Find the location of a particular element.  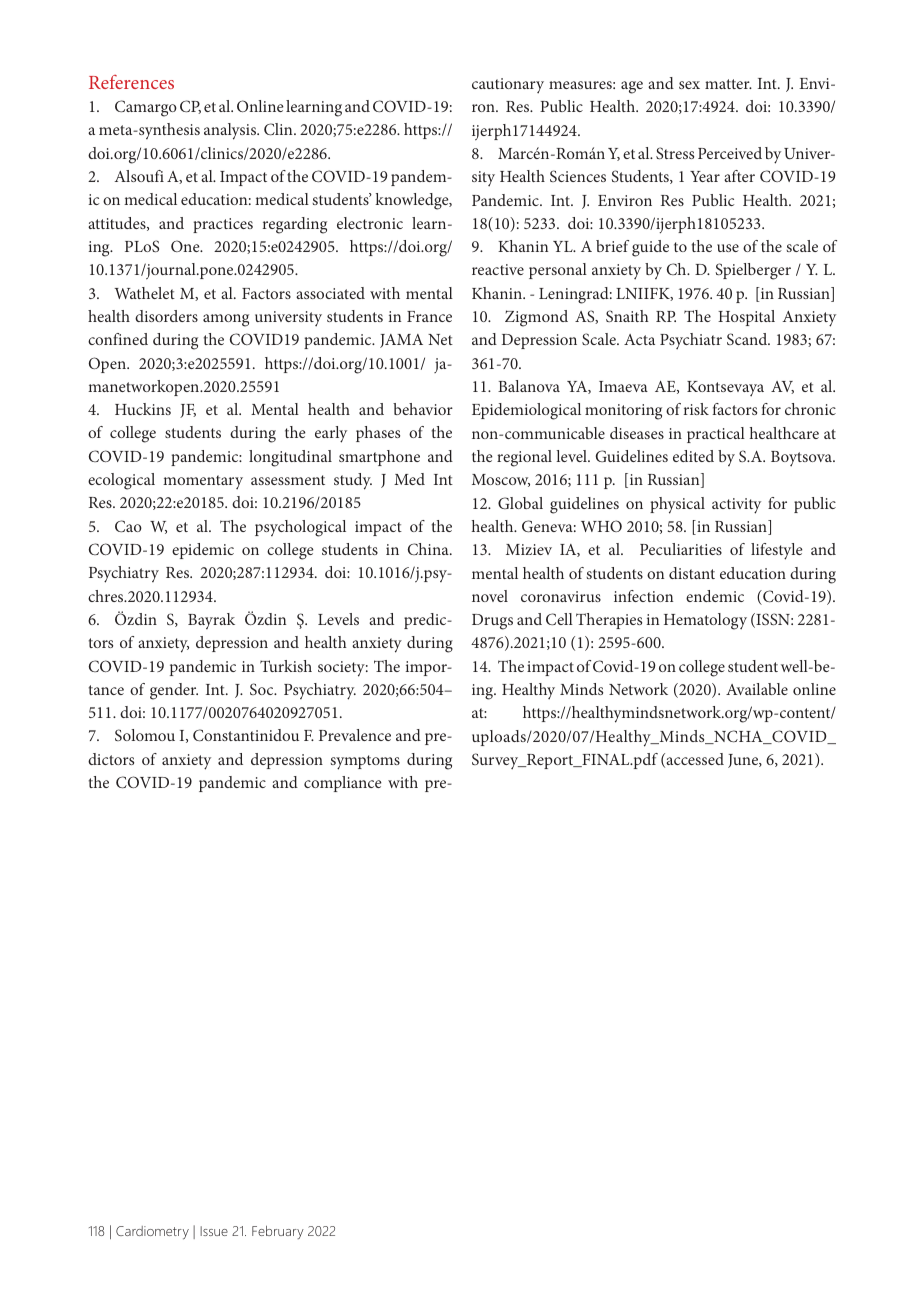

Available is located at coordinates (757, 689).
